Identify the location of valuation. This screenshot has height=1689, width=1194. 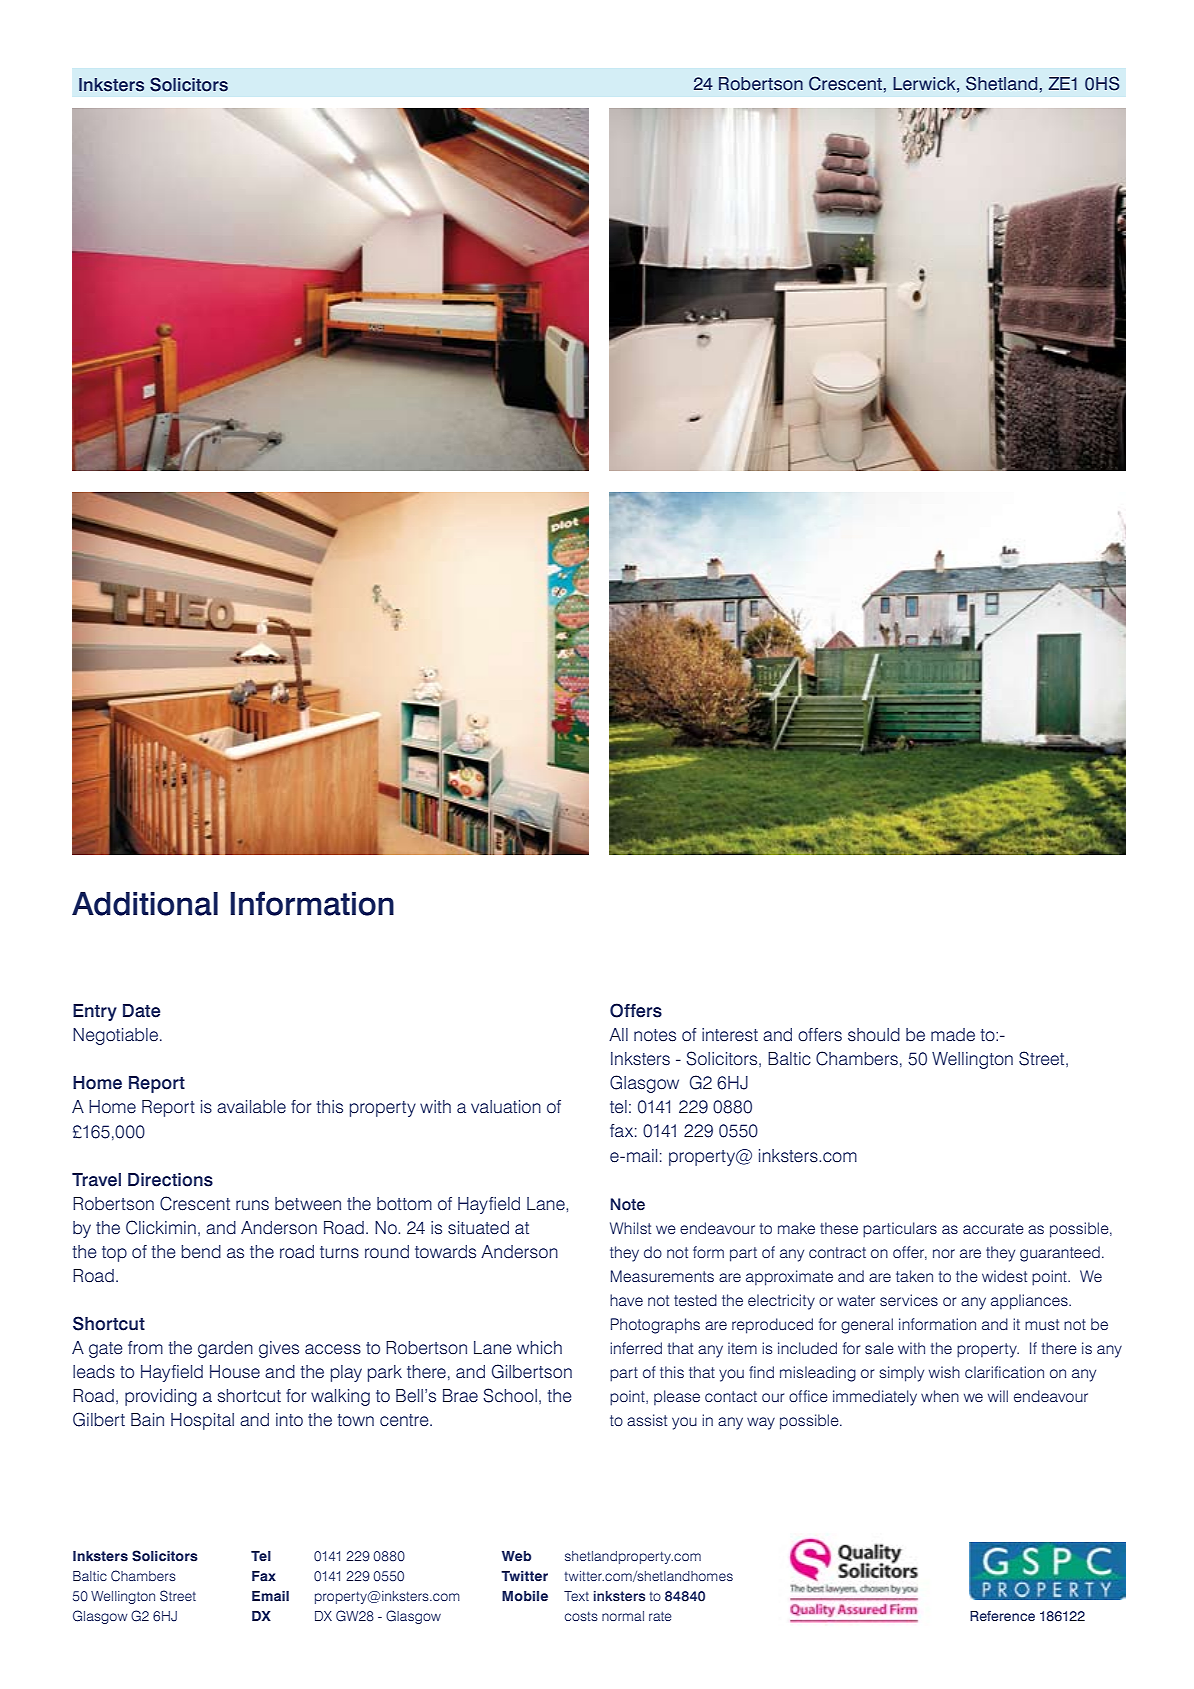
(506, 1107).
